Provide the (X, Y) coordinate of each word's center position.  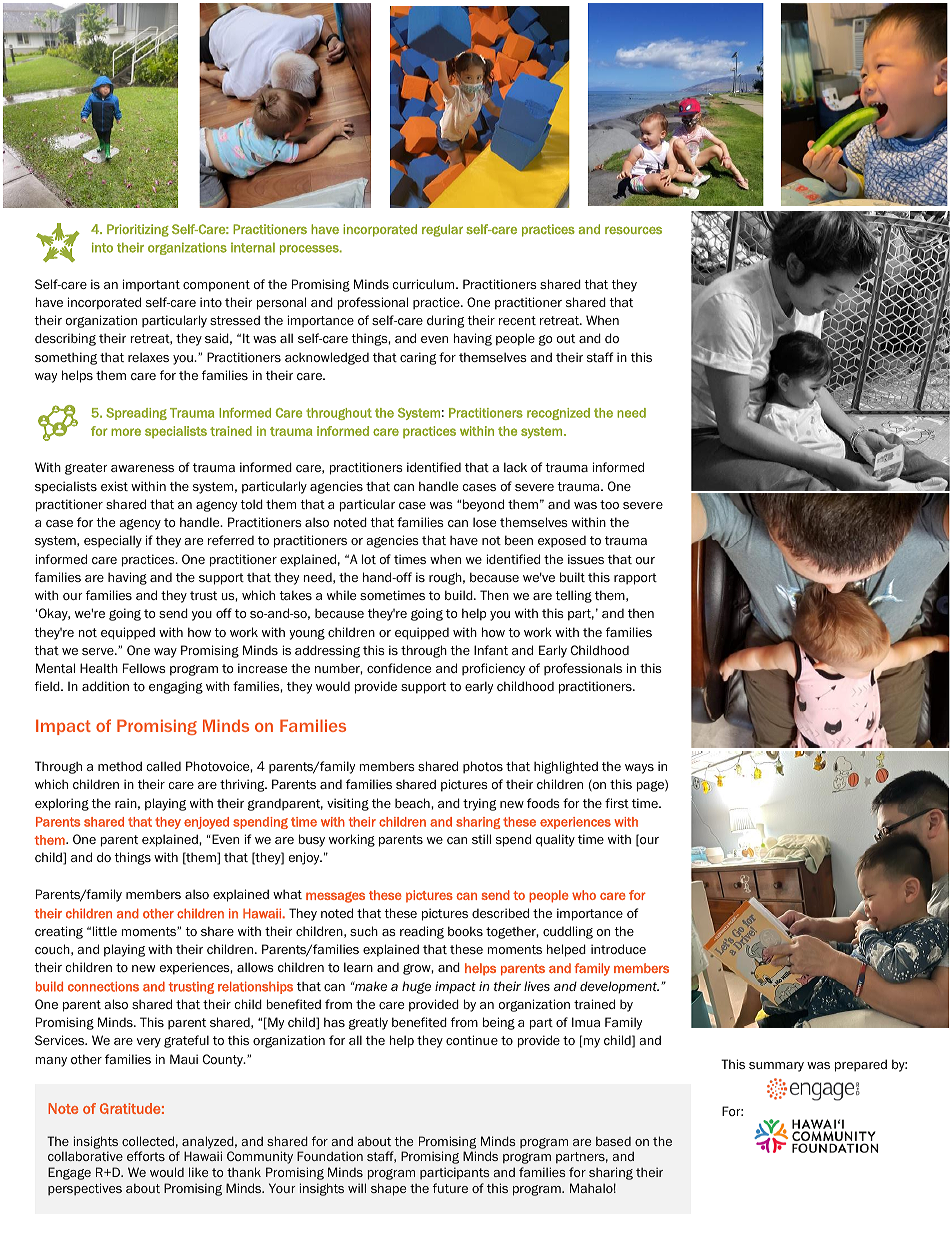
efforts (146, 1156)
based (613, 1141)
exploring (62, 804)
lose (484, 522)
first (617, 803)
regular (442, 230)
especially (113, 541)
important (151, 285)
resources (633, 230)
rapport (635, 579)
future (450, 1188)
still (481, 839)
